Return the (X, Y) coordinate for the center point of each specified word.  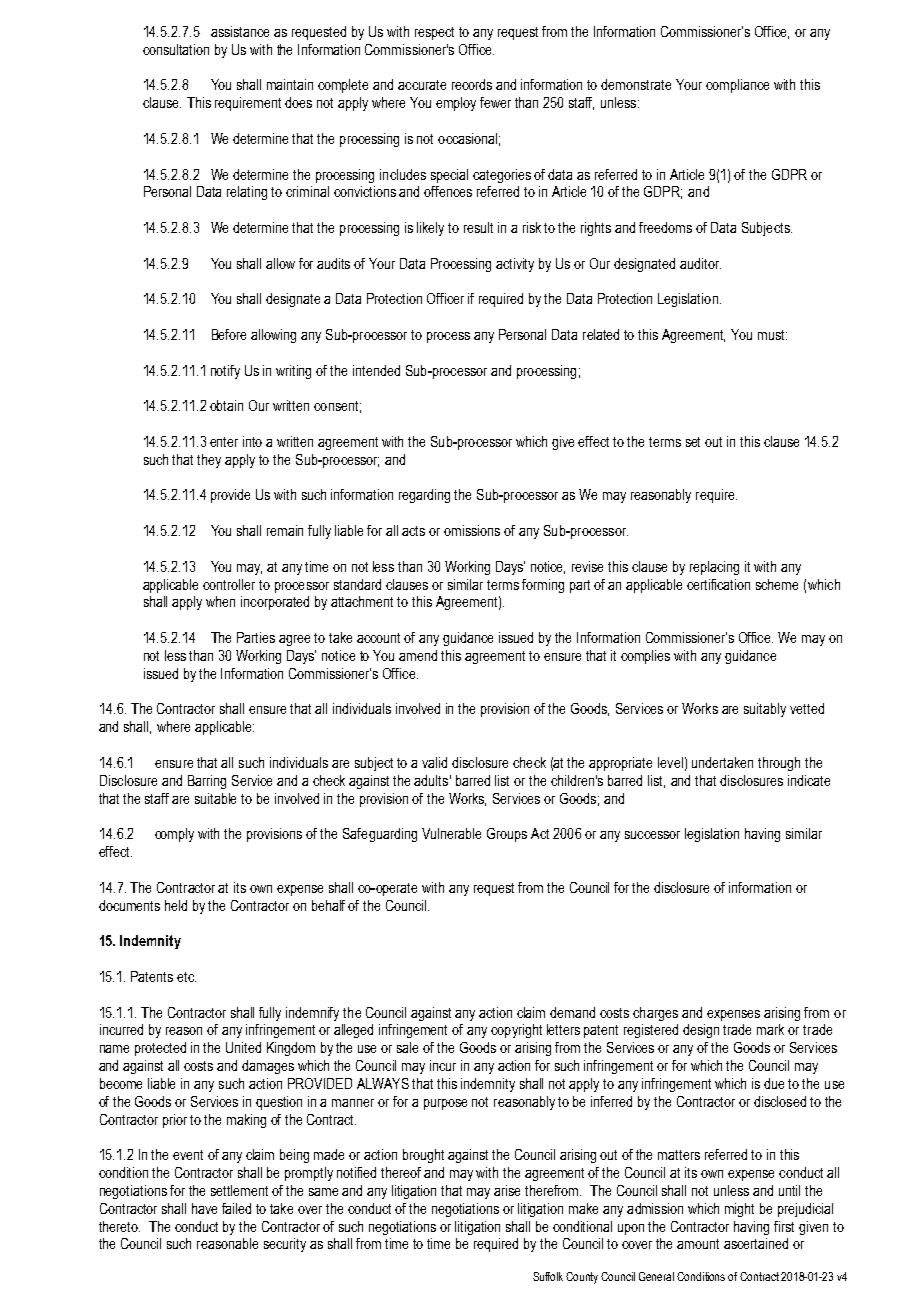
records (472, 84)
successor (652, 835)
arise (507, 1190)
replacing (714, 568)
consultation (176, 49)
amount (698, 1244)
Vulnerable (451, 833)
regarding (424, 496)
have (204, 1208)
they (209, 461)
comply (174, 835)
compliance (737, 86)
